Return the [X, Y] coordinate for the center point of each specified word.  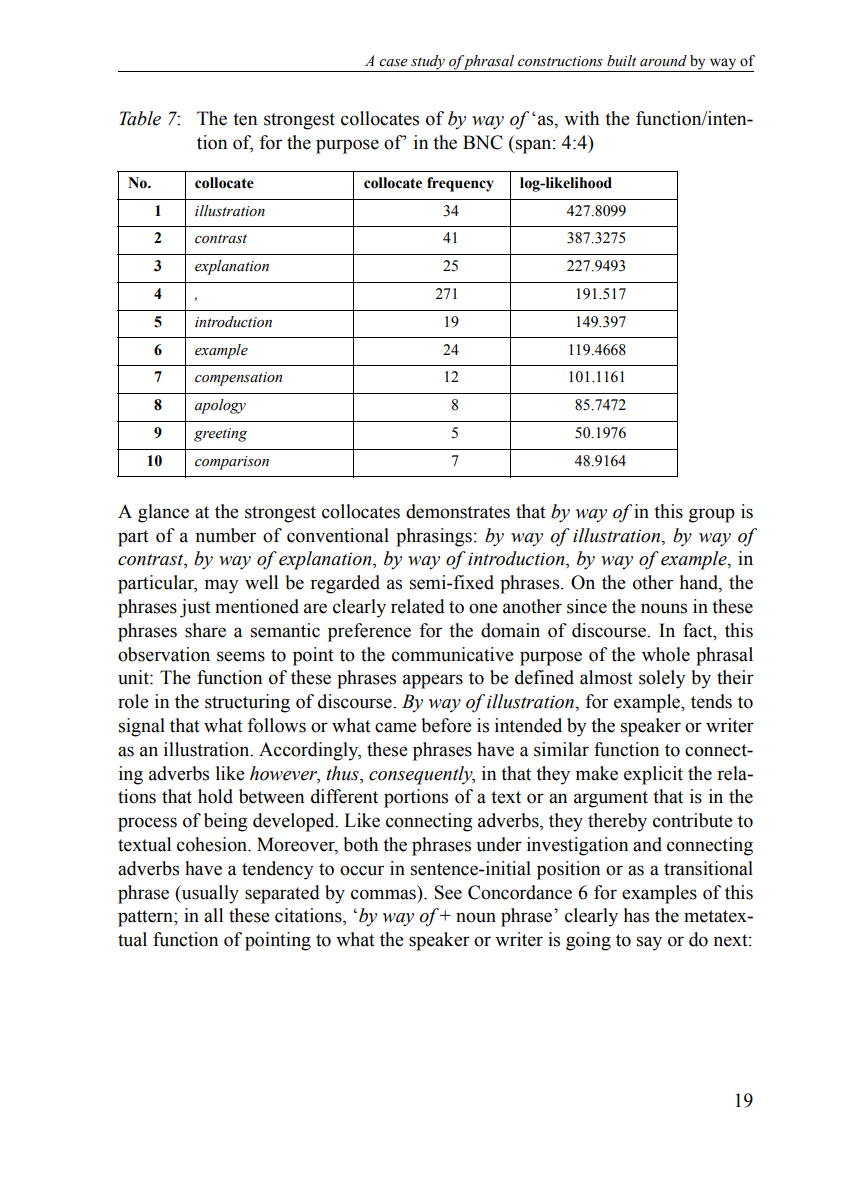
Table [140, 118]
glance [163, 513]
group [712, 515]
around [663, 61]
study [428, 63]
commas [383, 894]
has [636, 915]
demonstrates [458, 511]
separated [282, 894]
